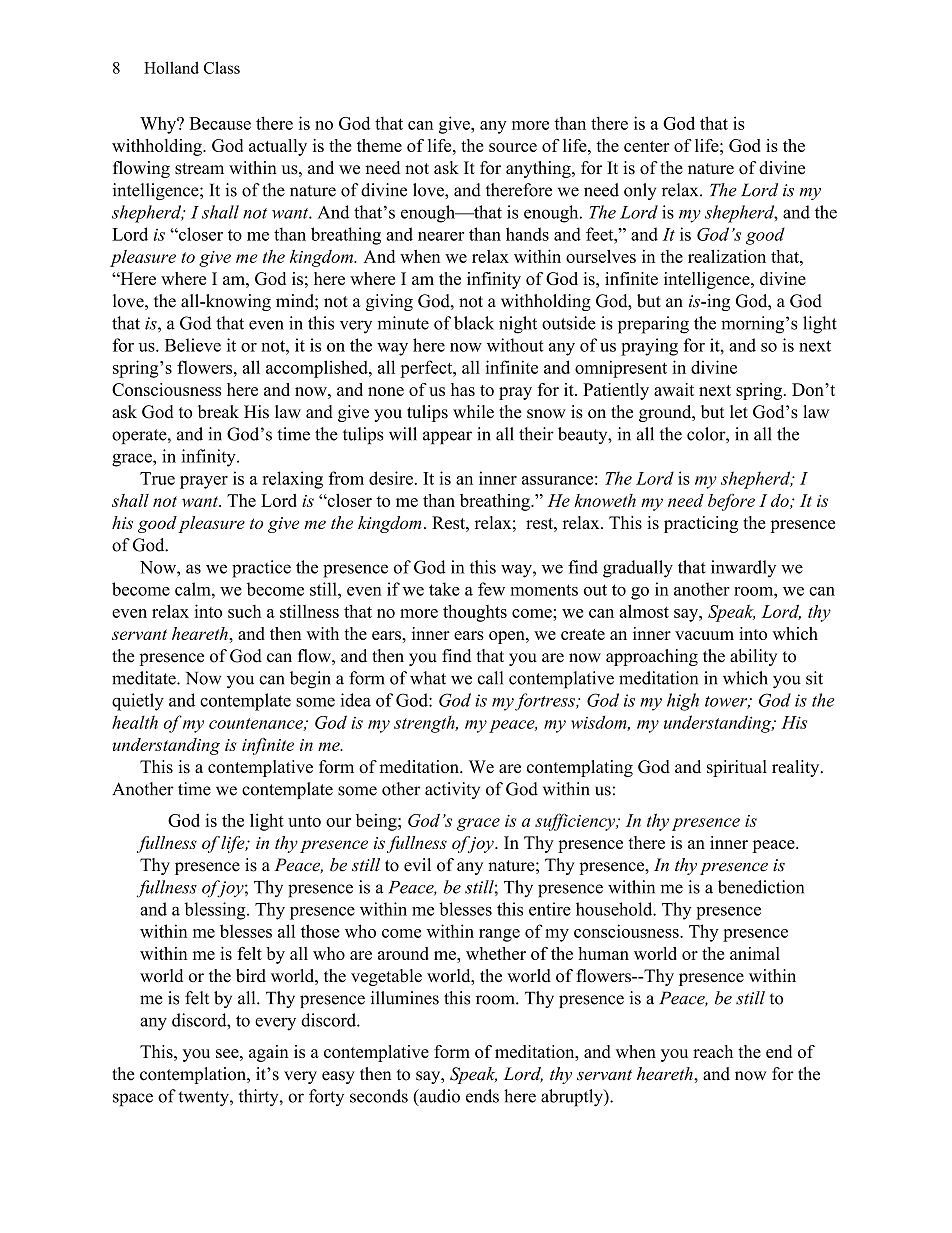  Describe the element at coordinates (194, 589) in the screenshot. I see `calm` at that location.
